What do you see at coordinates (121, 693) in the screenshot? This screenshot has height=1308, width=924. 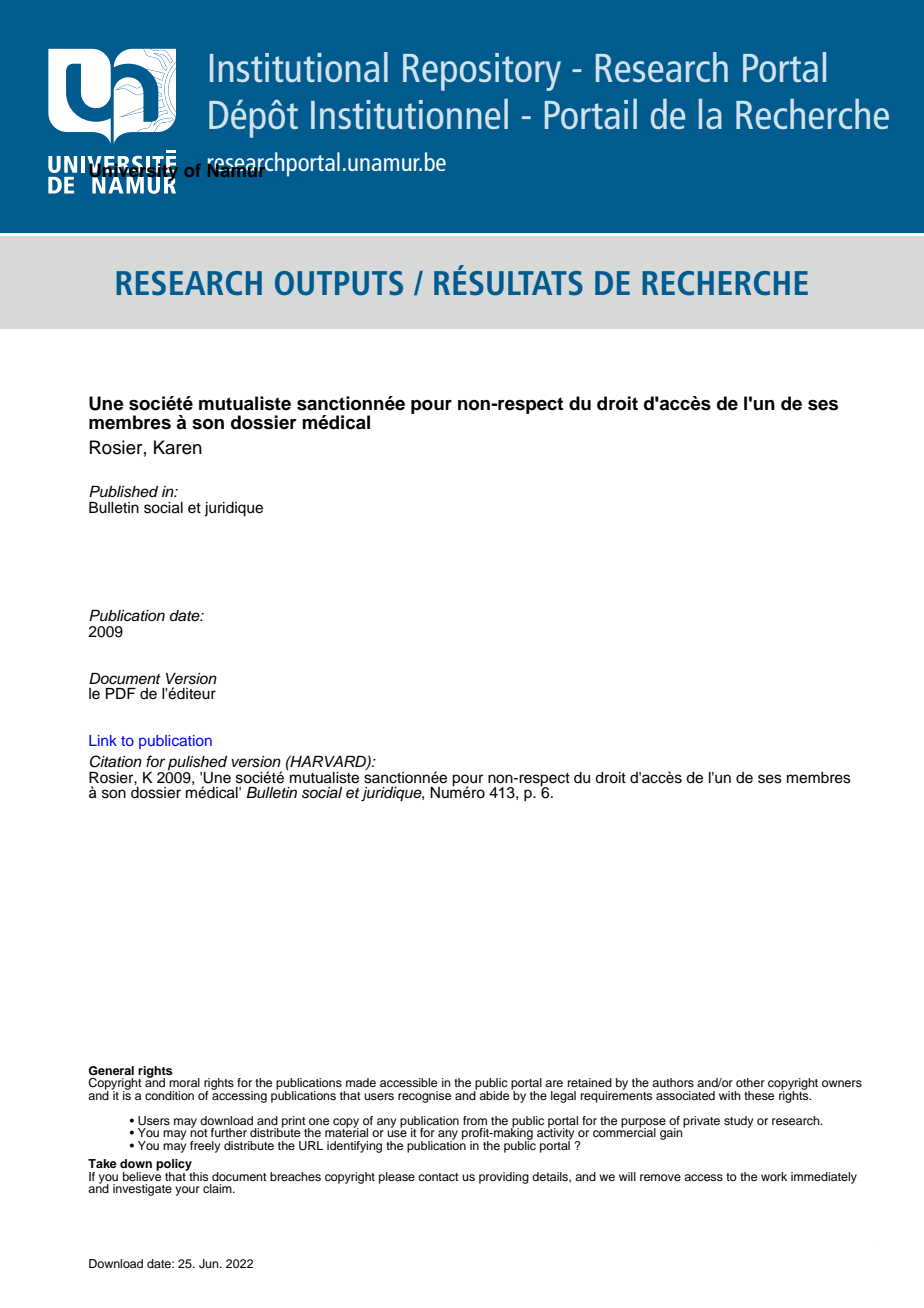 I see `PDF` at bounding box center [121, 693].
